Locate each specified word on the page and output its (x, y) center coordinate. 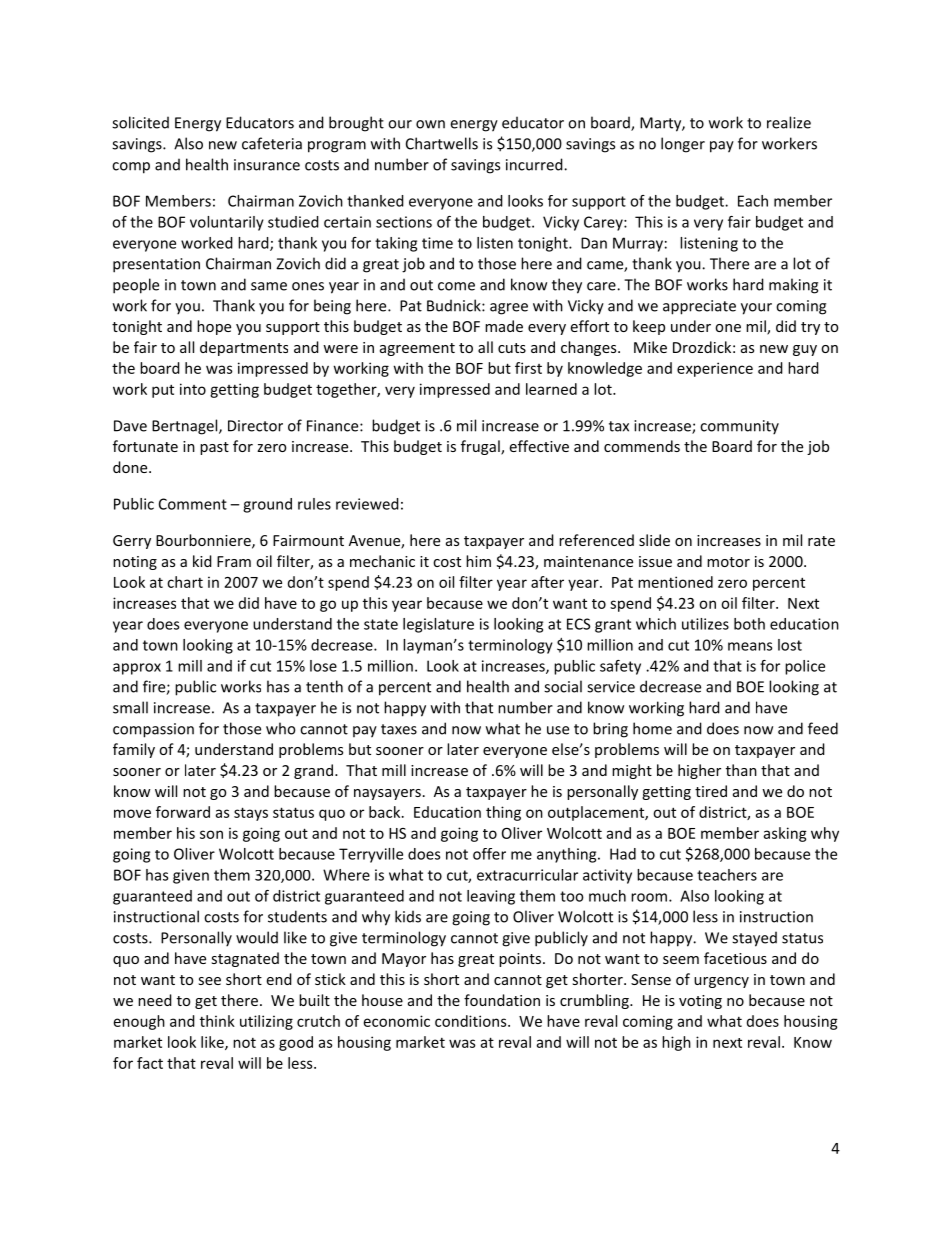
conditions (472, 1021)
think (217, 1021)
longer (683, 145)
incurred (535, 164)
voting (700, 1002)
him (478, 561)
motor (728, 562)
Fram (234, 561)
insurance (267, 165)
